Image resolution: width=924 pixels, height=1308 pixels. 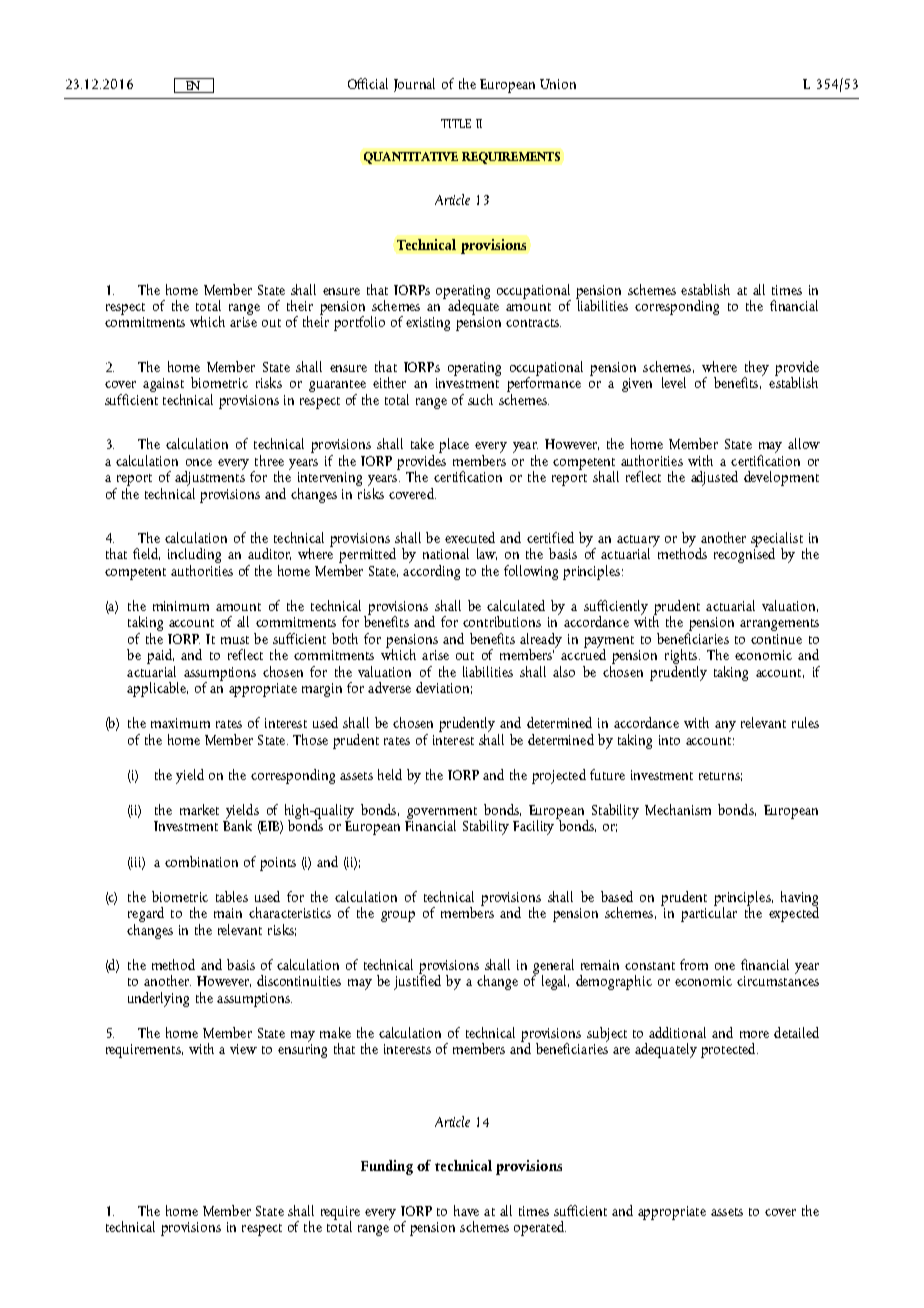 I want to click on Funding, so click(x=387, y=1167).
